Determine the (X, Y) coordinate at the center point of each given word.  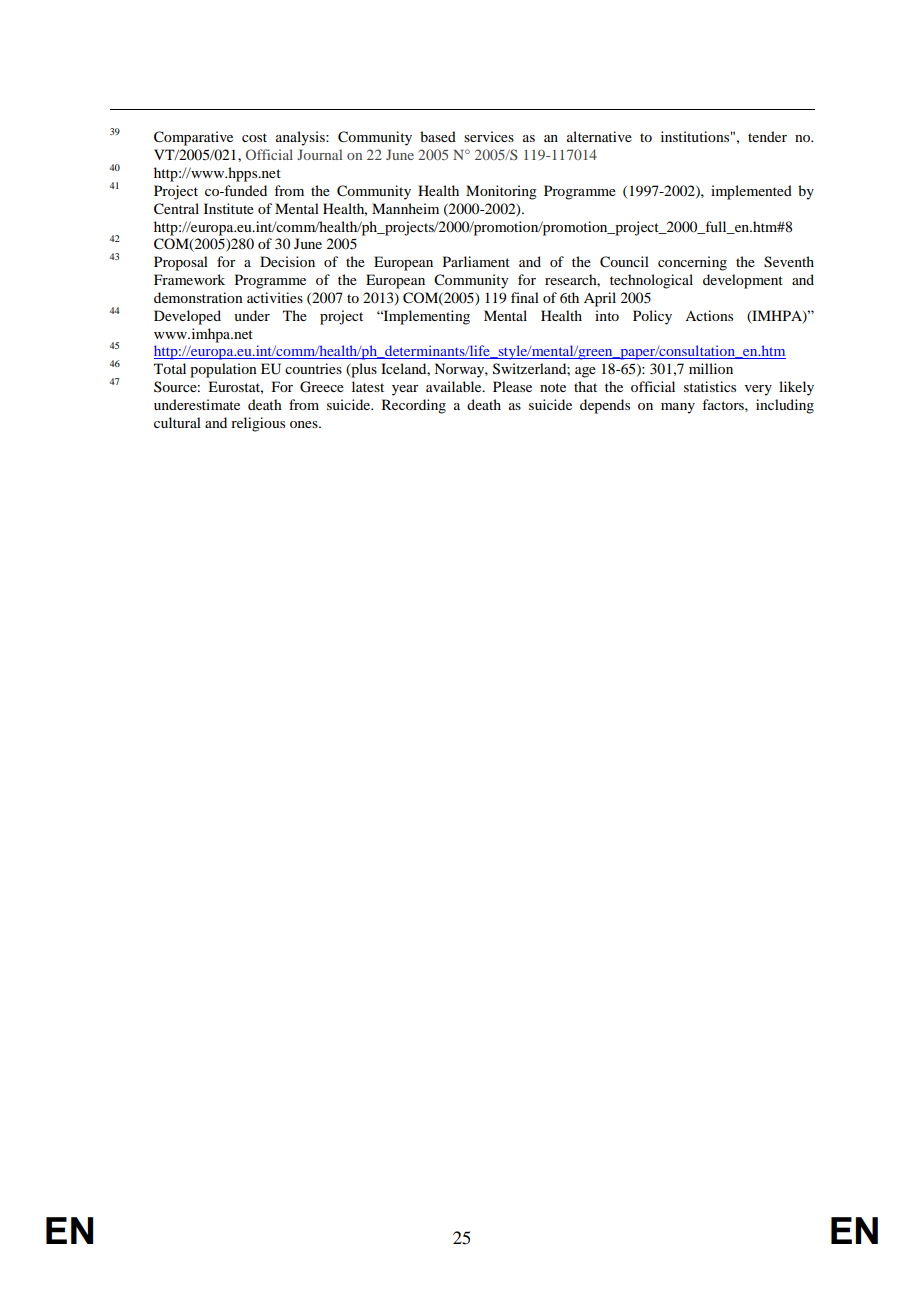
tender (767, 136)
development (743, 281)
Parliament (476, 261)
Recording (414, 406)
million (711, 368)
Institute (229, 208)
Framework (189, 279)
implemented (751, 192)
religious (258, 424)
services (489, 136)
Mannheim (405, 208)
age (585, 372)
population (223, 370)
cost (254, 137)
